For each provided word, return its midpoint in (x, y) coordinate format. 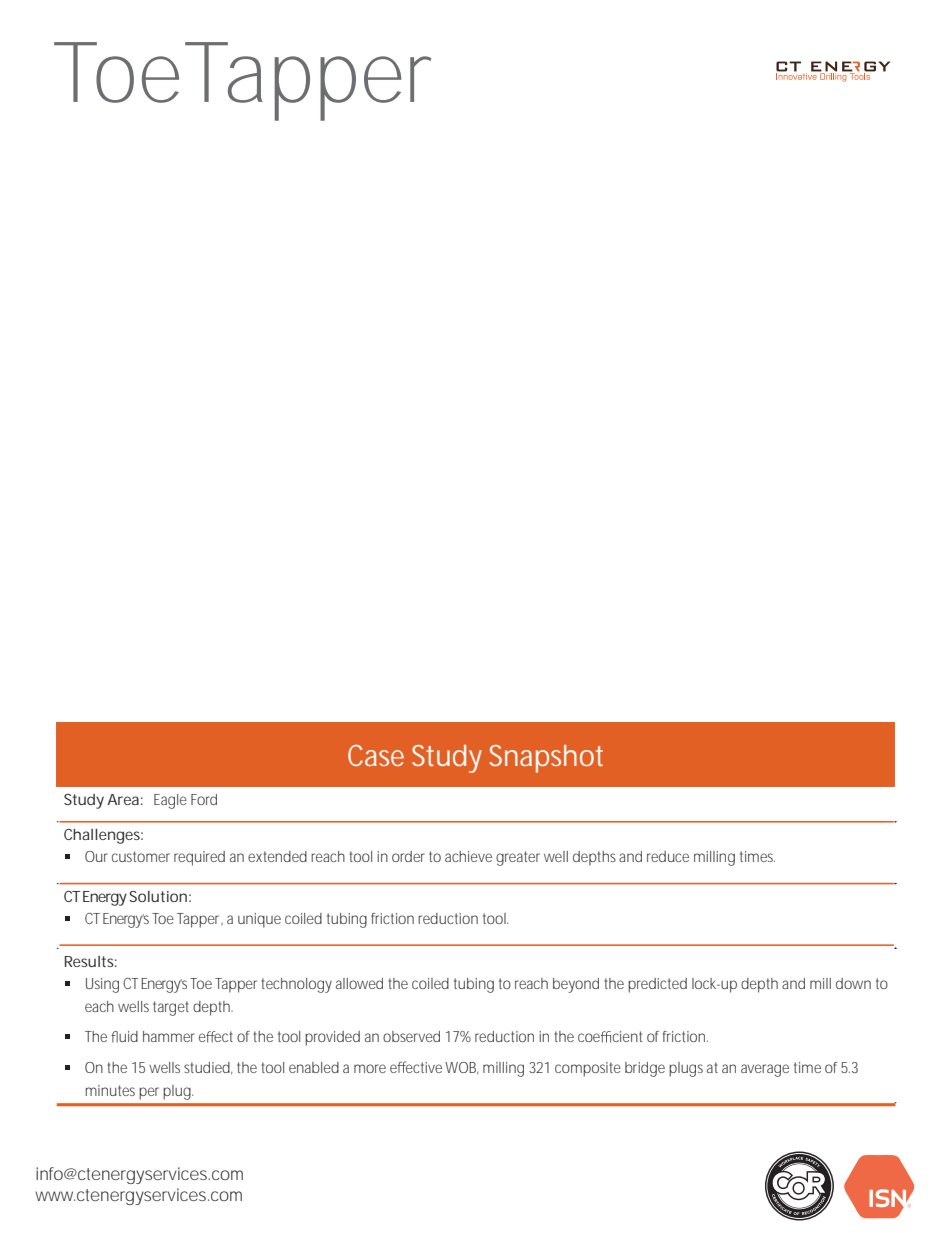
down (853, 983)
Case (376, 755)
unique (259, 920)
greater (518, 858)
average (765, 1070)
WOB (461, 1068)
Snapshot (546, 759)
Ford (204, 799)
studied (208, 1068)
